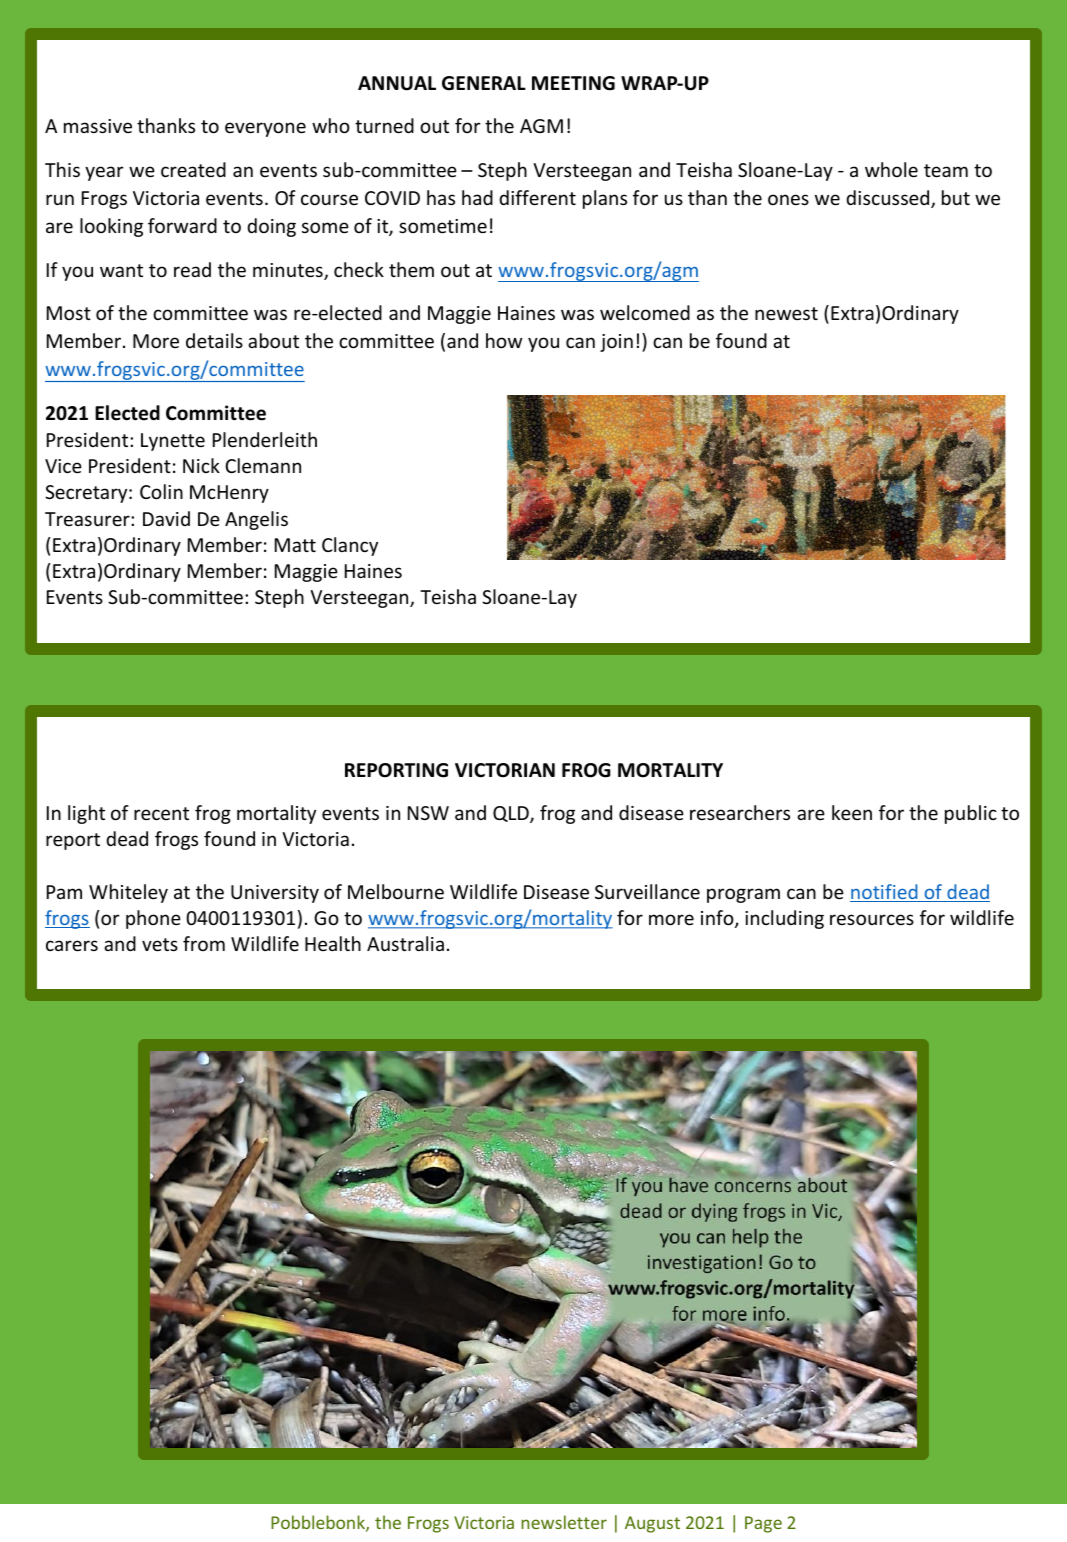 Image resolution: width=1067 pixels, height=1542 pixels. I want to click on whole, so click(891, 169).
